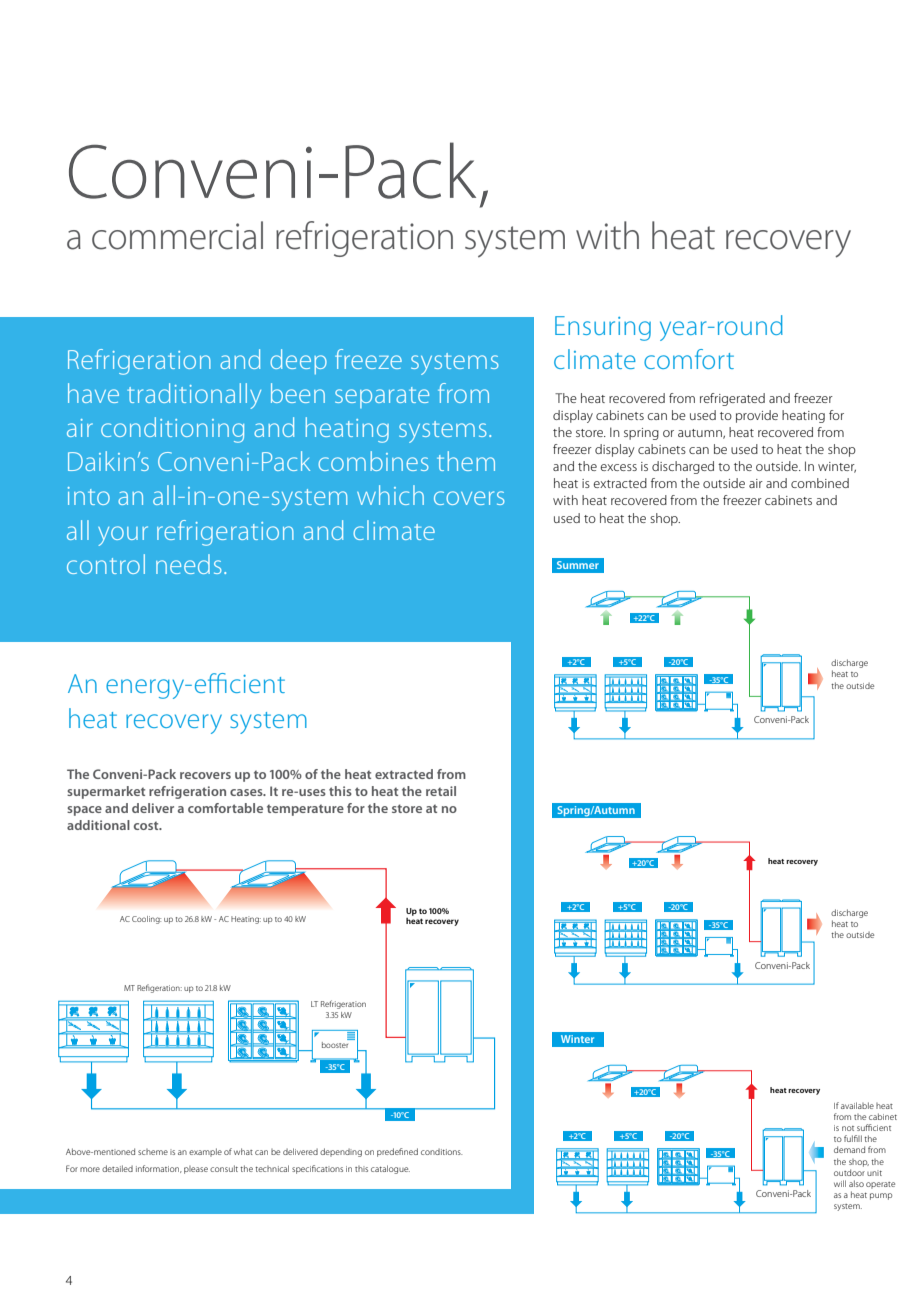  What do you see at coordinates (820, 483) in the page?
I see `combined` at bounding box center [820, 483].
